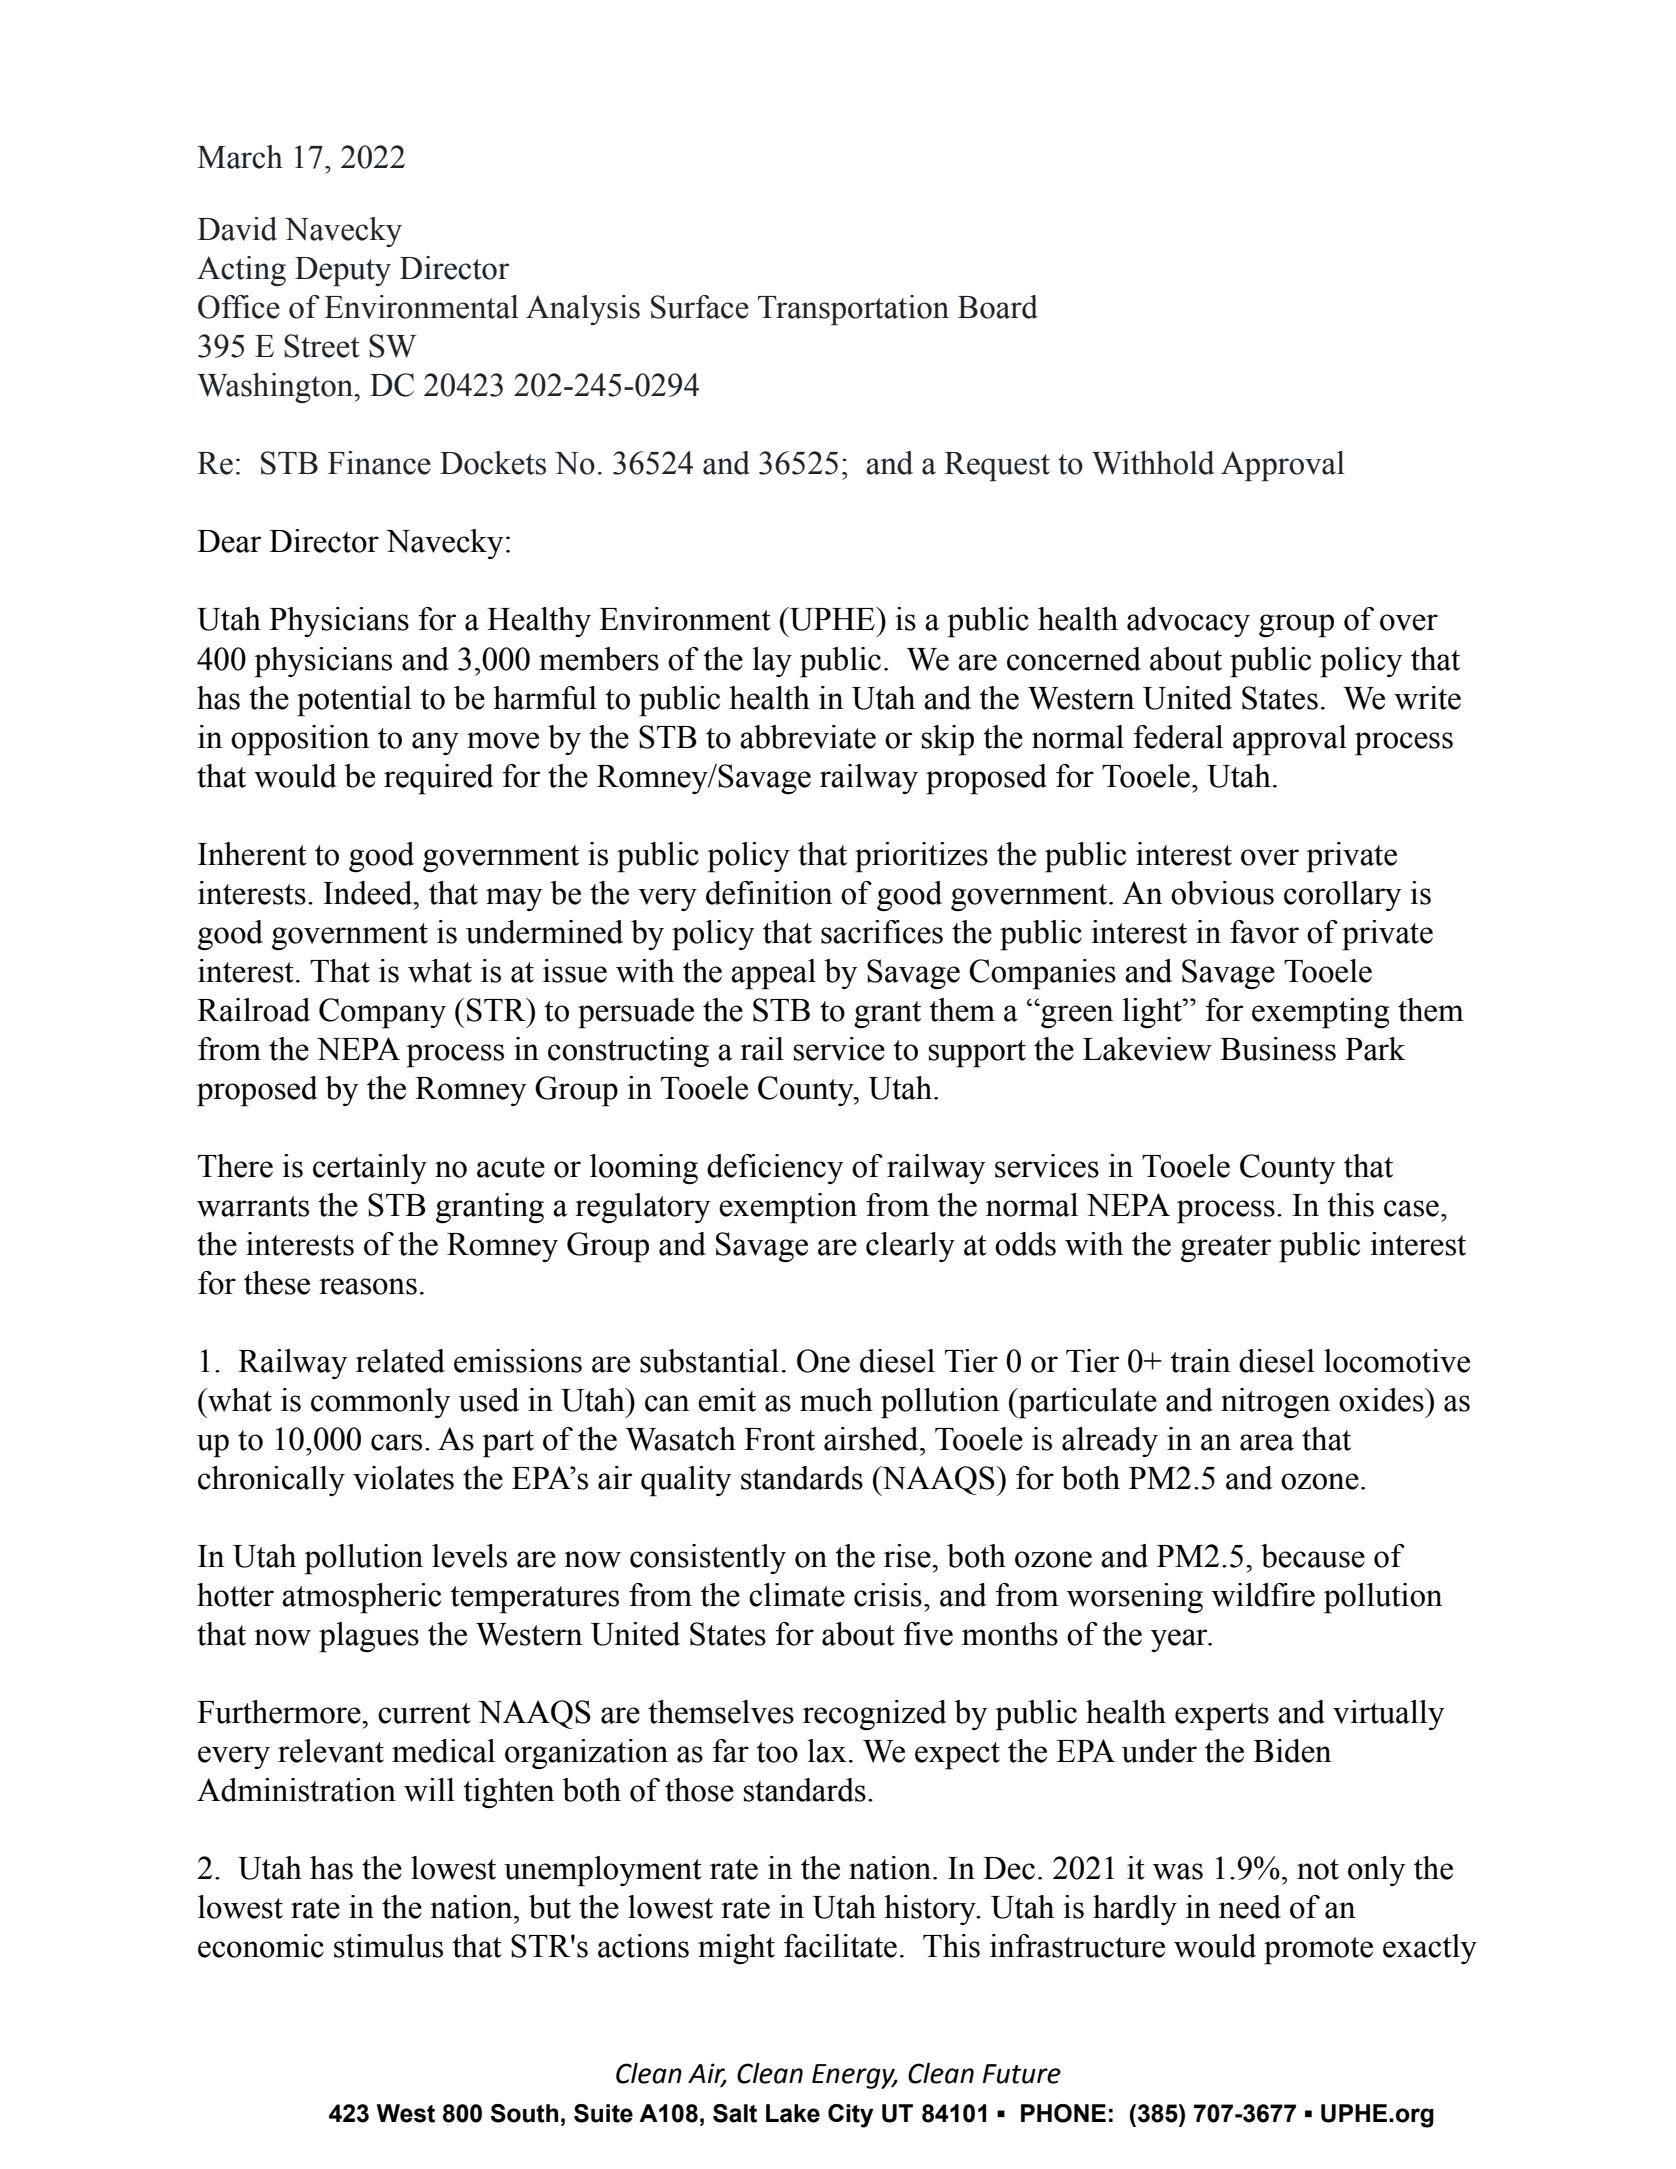  Describe the element at coordinates (1188, 622) in the screenshot. I see `advocacy` at that location.
